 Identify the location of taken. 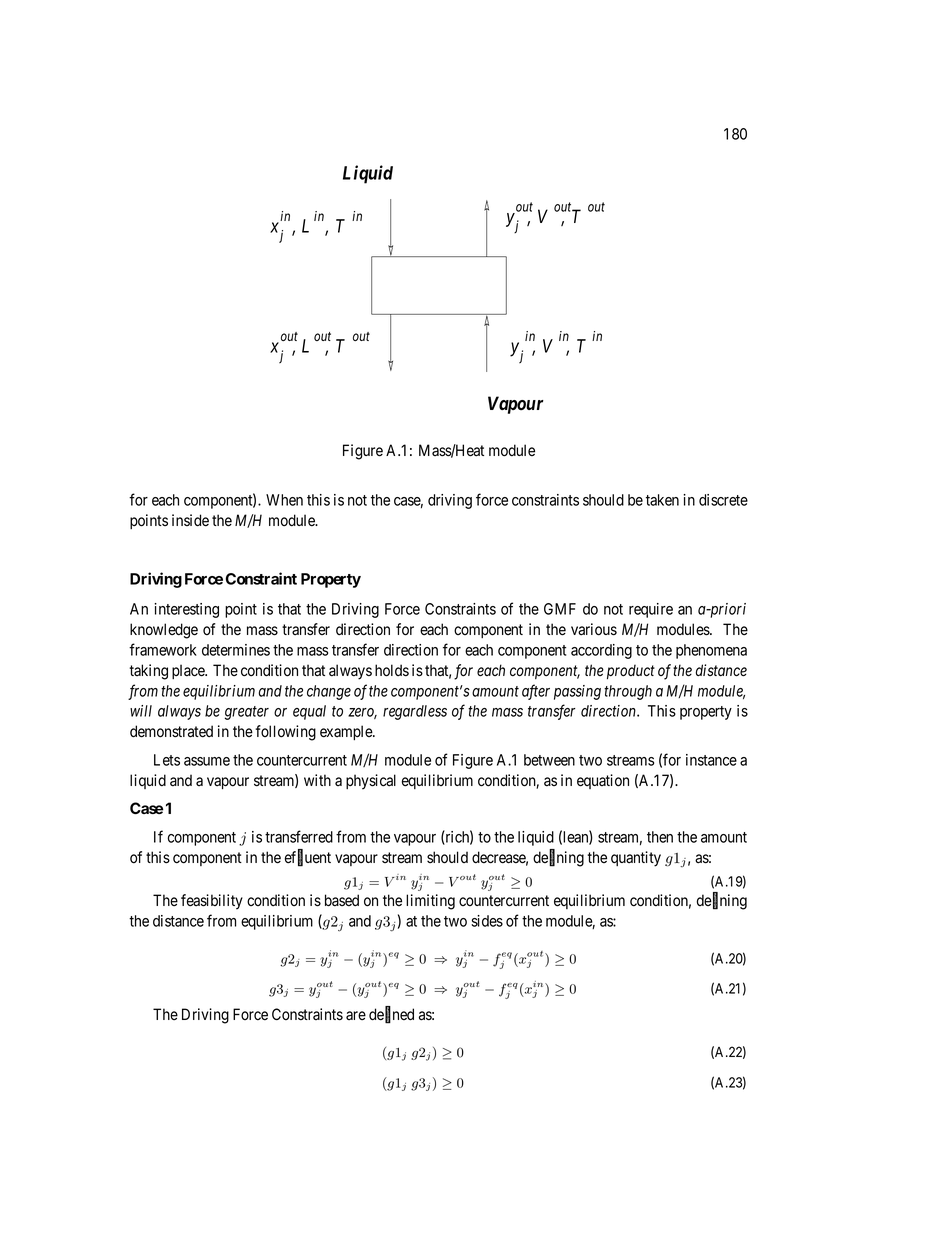
(662, 500).
